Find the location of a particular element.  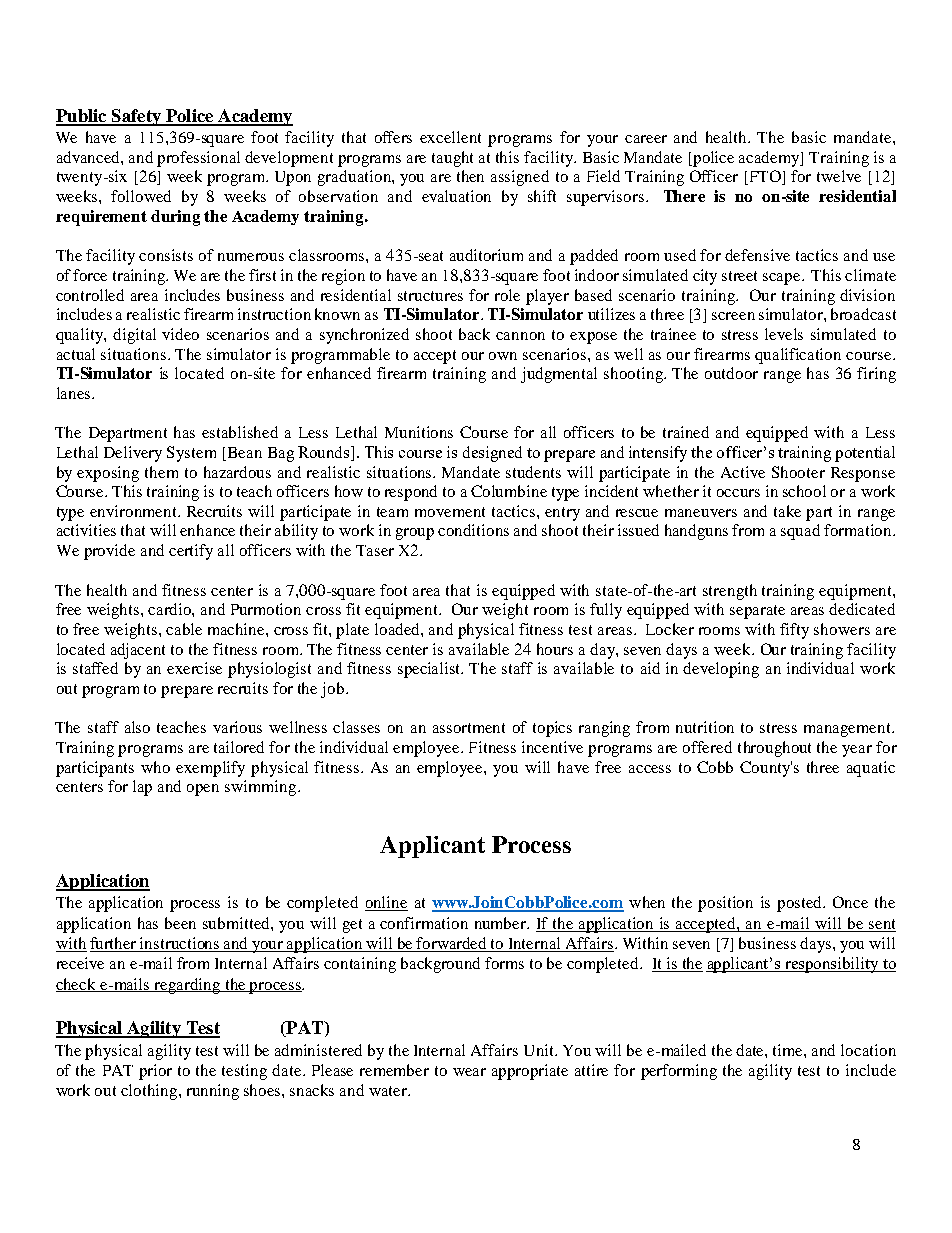

posted is located at coordinates (801, 904).
